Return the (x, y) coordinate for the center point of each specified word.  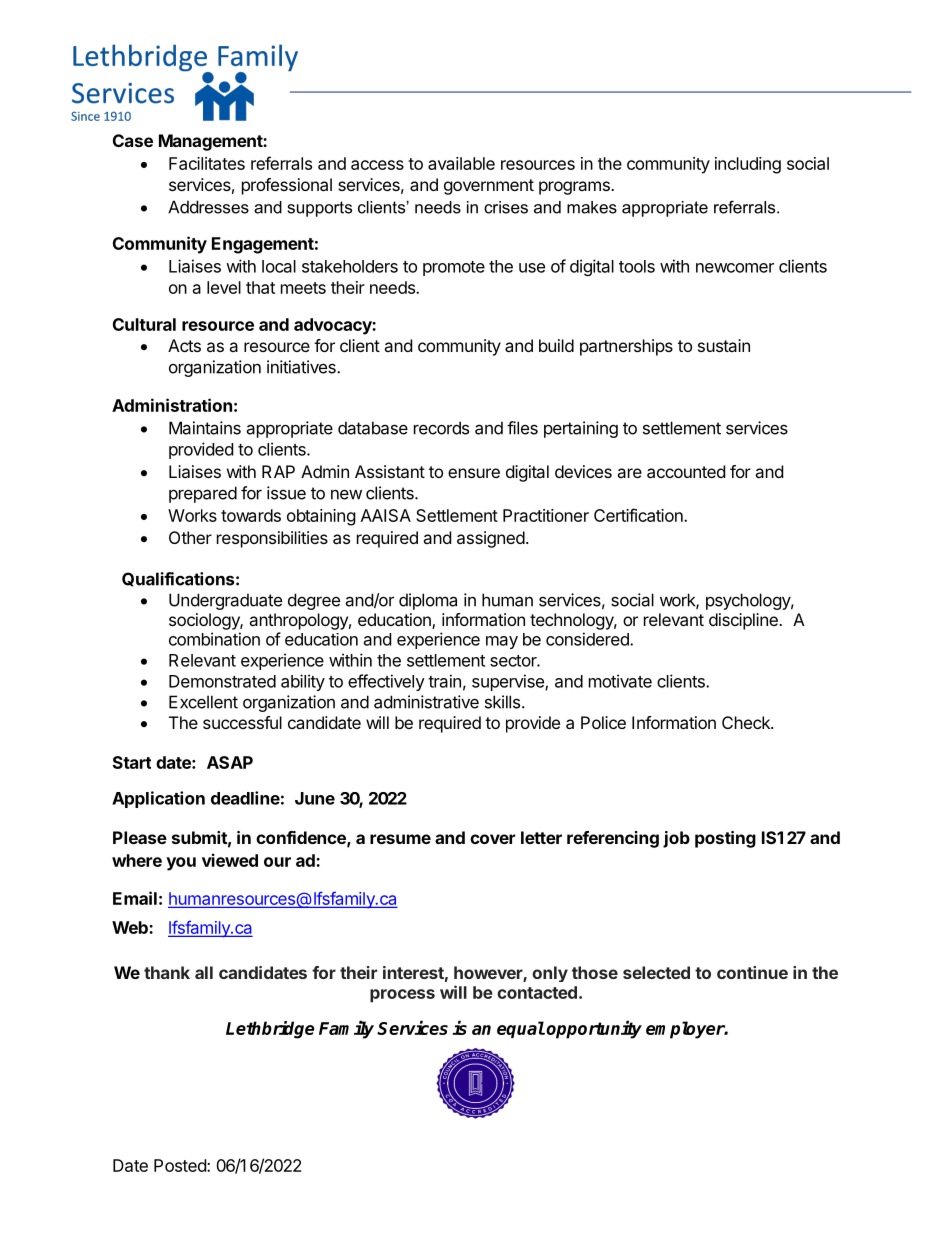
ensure (474, 473)
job (676, 839)
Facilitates (207, 163)
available (461, 163)
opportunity (594, 1029)
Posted (181, 1165)
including (748, 165)
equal (521, 1029)
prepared (203, 494)
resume (400, 839)
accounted (686, 471)
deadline (245, 798)
